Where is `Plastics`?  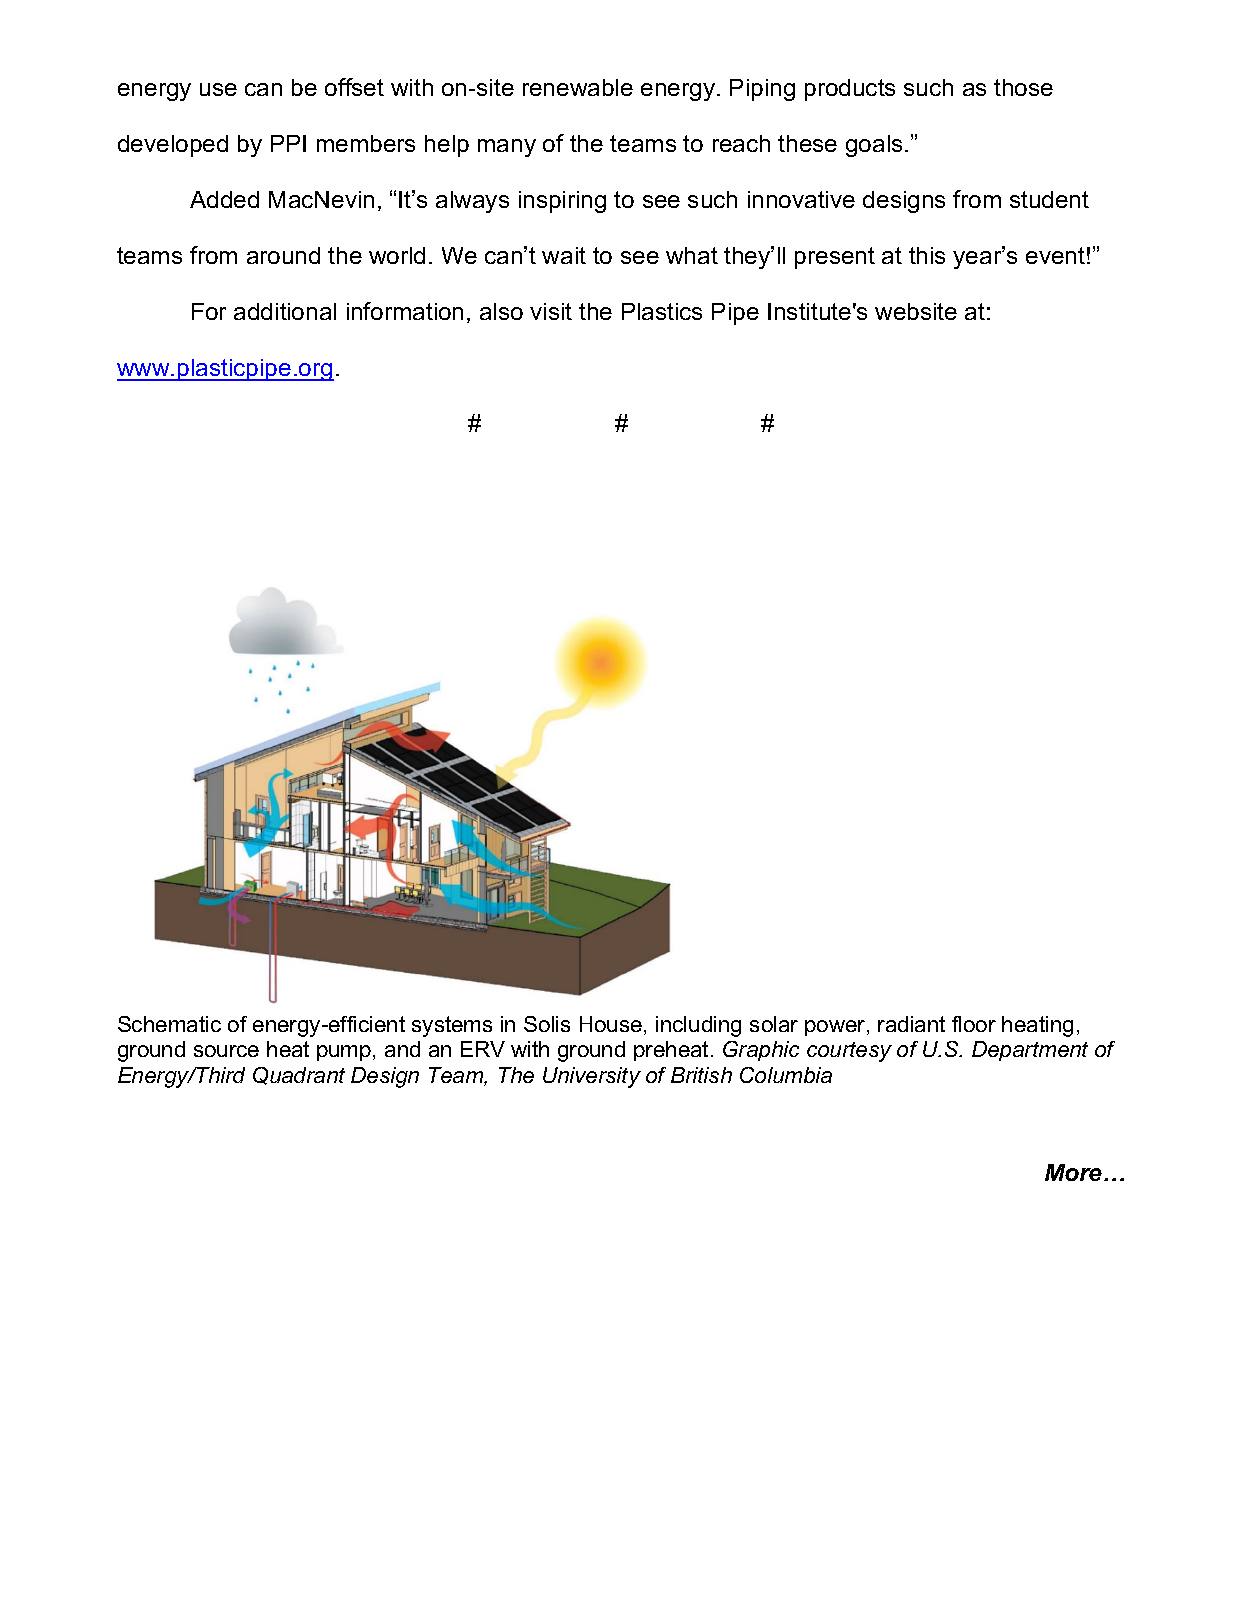
Plastics is located at coordinates (662, 311).
